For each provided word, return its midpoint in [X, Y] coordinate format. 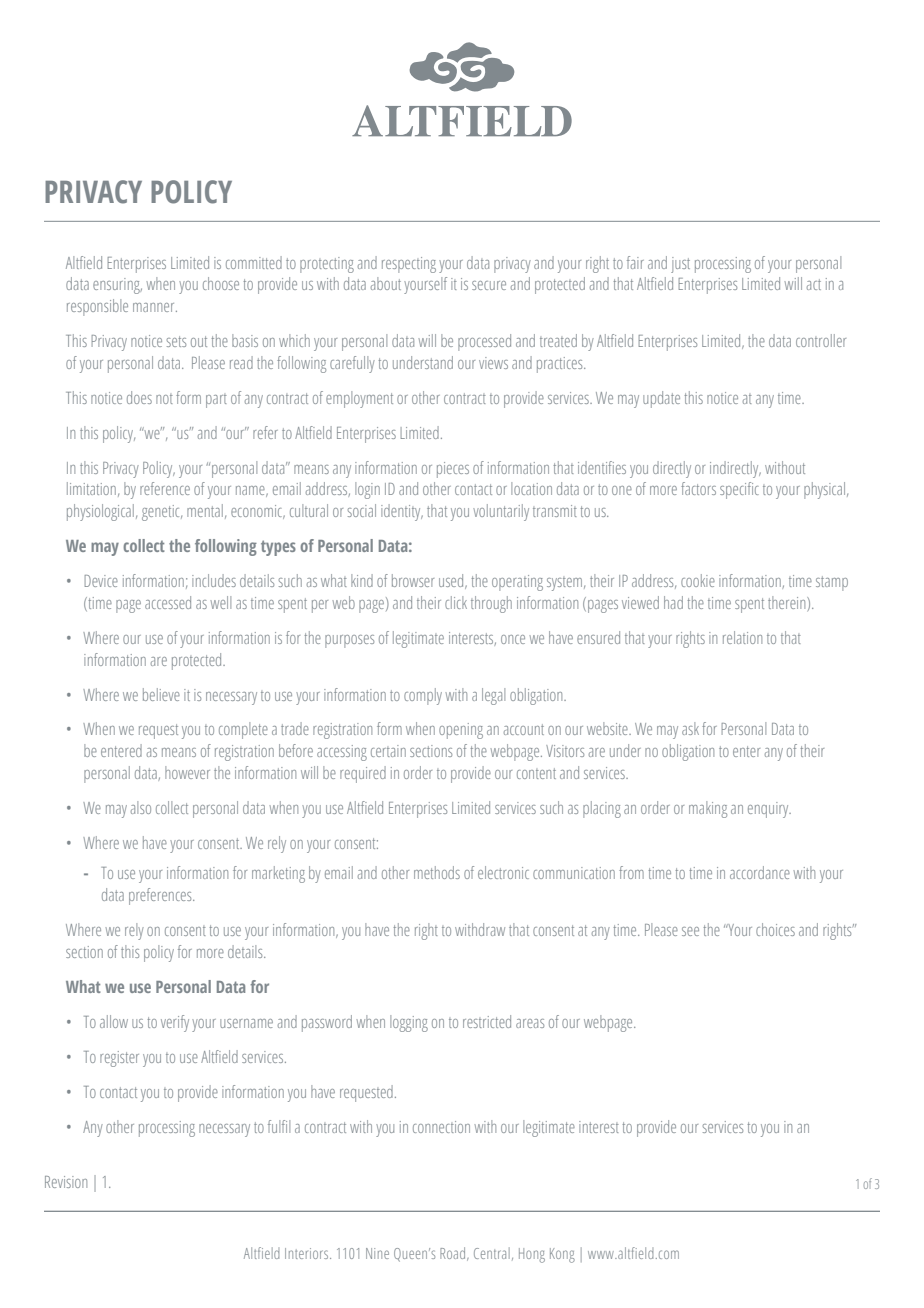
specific [739, 490]
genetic [162, 513]
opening [461, 731]
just [680, 265]
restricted [487, 1021]
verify [175, 1023]
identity [402, 512]
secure [489, 285]
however [187, 772]
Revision [66, 1182]
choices [775, 929]
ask [690, 728]
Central [492, 1253]
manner [155, 307]
